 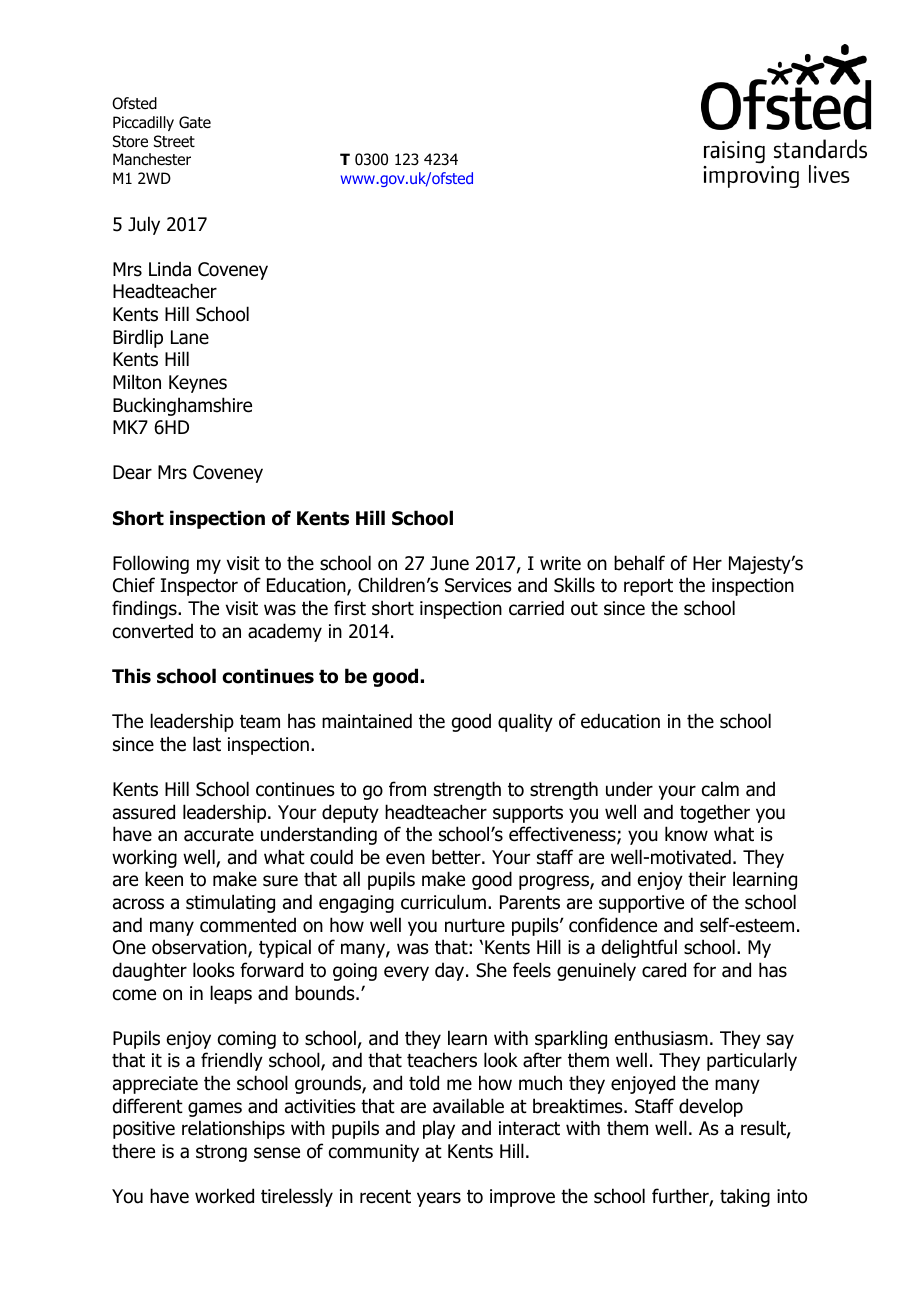 I want to click on Gate, so click(x=195, y=122).
